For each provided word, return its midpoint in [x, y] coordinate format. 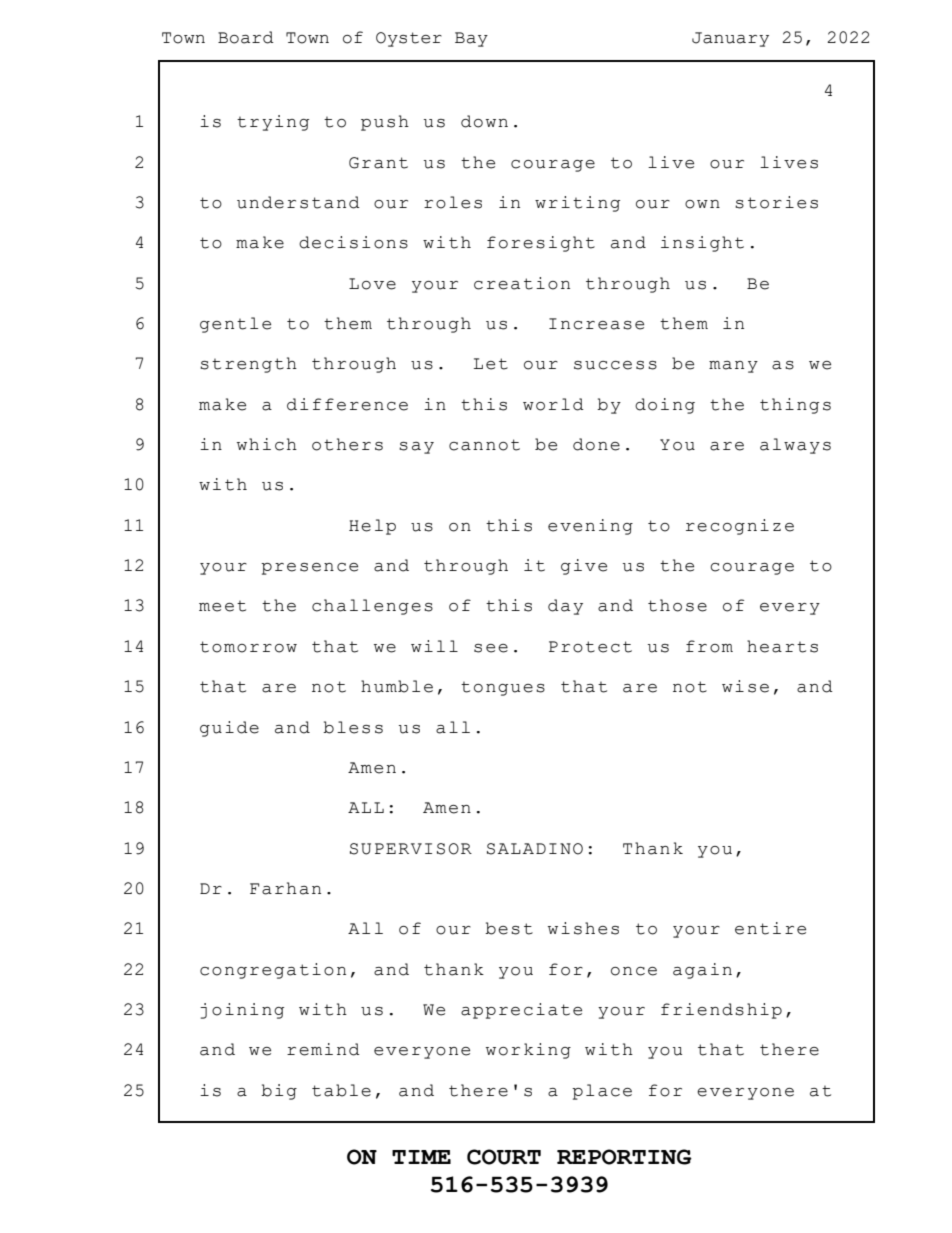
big [279, 1092]
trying [273, 123]
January [730, 39]
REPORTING [624, 1157]
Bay [471, 39]
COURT [504, 1157]
